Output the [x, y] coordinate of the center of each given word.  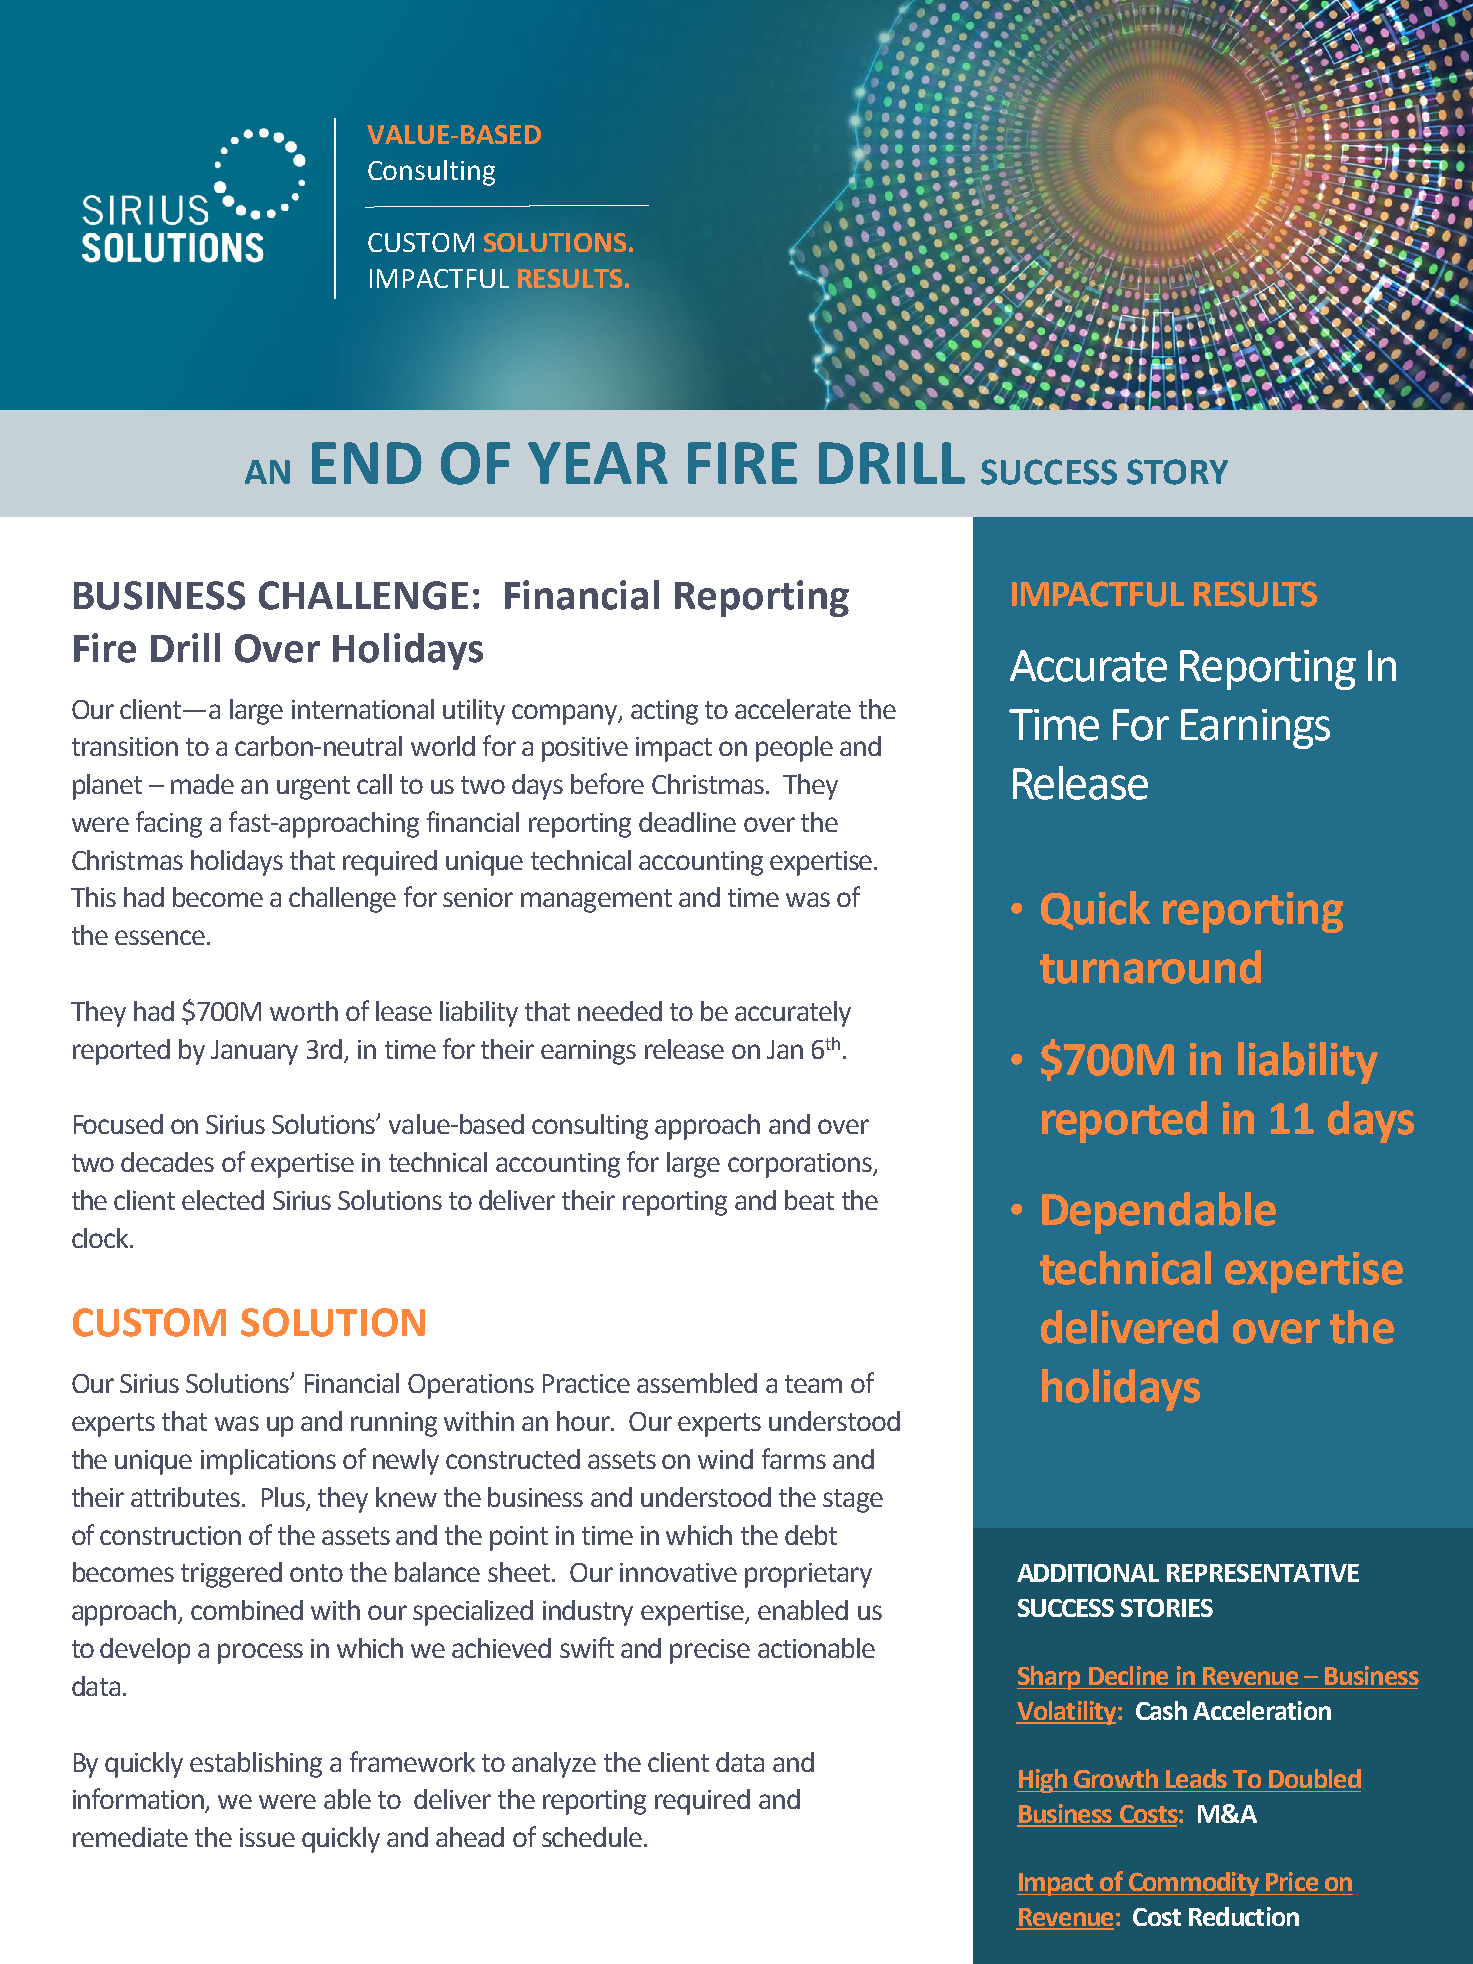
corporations [801, 1165]
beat [809, 1200]
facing [169, 824]
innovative [678, 1572]
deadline [687, 822]
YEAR [598, 463]
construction [170, 1535]
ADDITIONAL [1088, 1573]
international [363, 709]
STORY [1177, 472]
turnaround [1150, 967]
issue [267, 1837]
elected [223, 1200]
